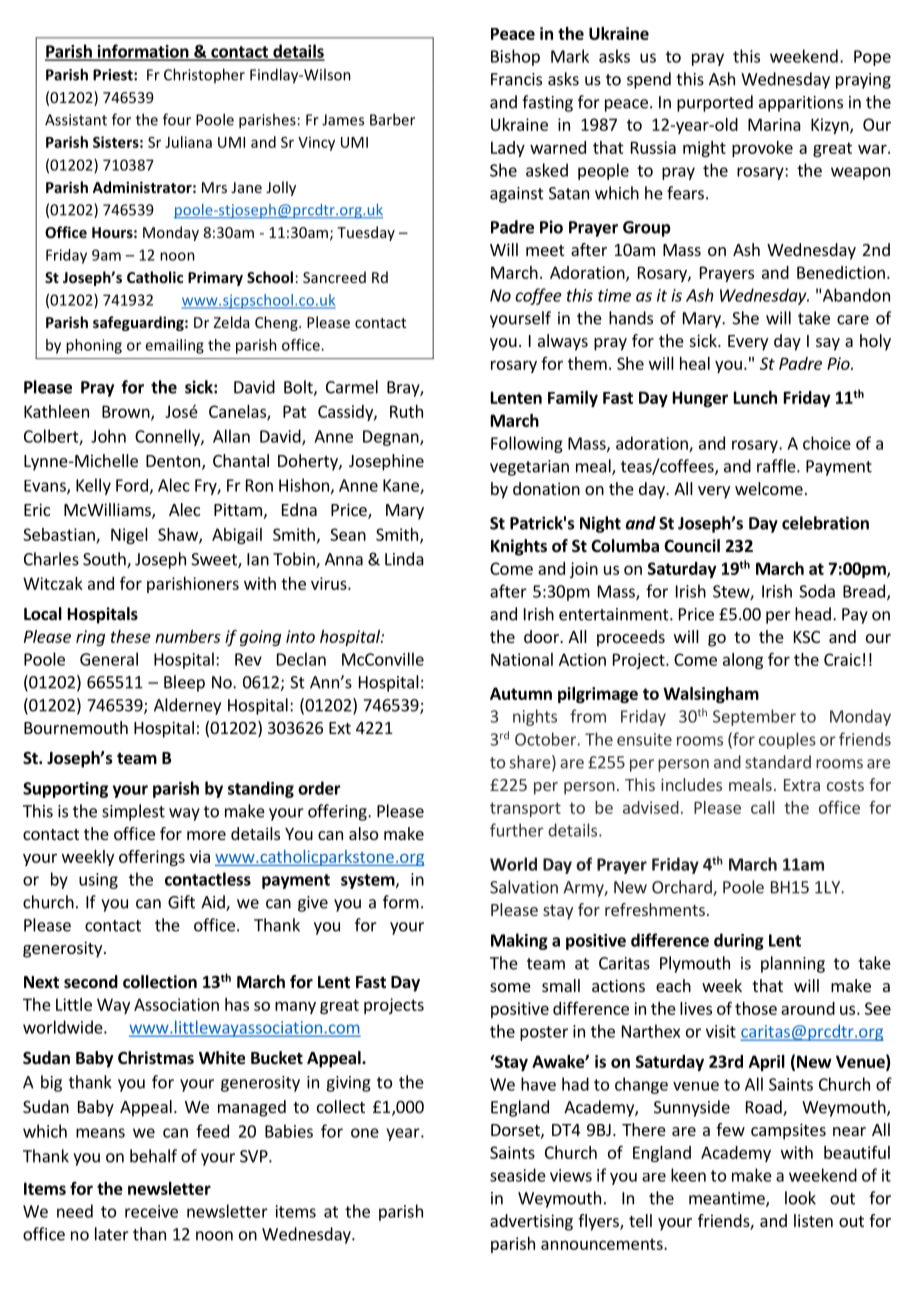 The image size is (924, 1308). What do you see at coordinates (181, 902) in the screenshot?
I see `Gift` at bounding box center [181, 902].
